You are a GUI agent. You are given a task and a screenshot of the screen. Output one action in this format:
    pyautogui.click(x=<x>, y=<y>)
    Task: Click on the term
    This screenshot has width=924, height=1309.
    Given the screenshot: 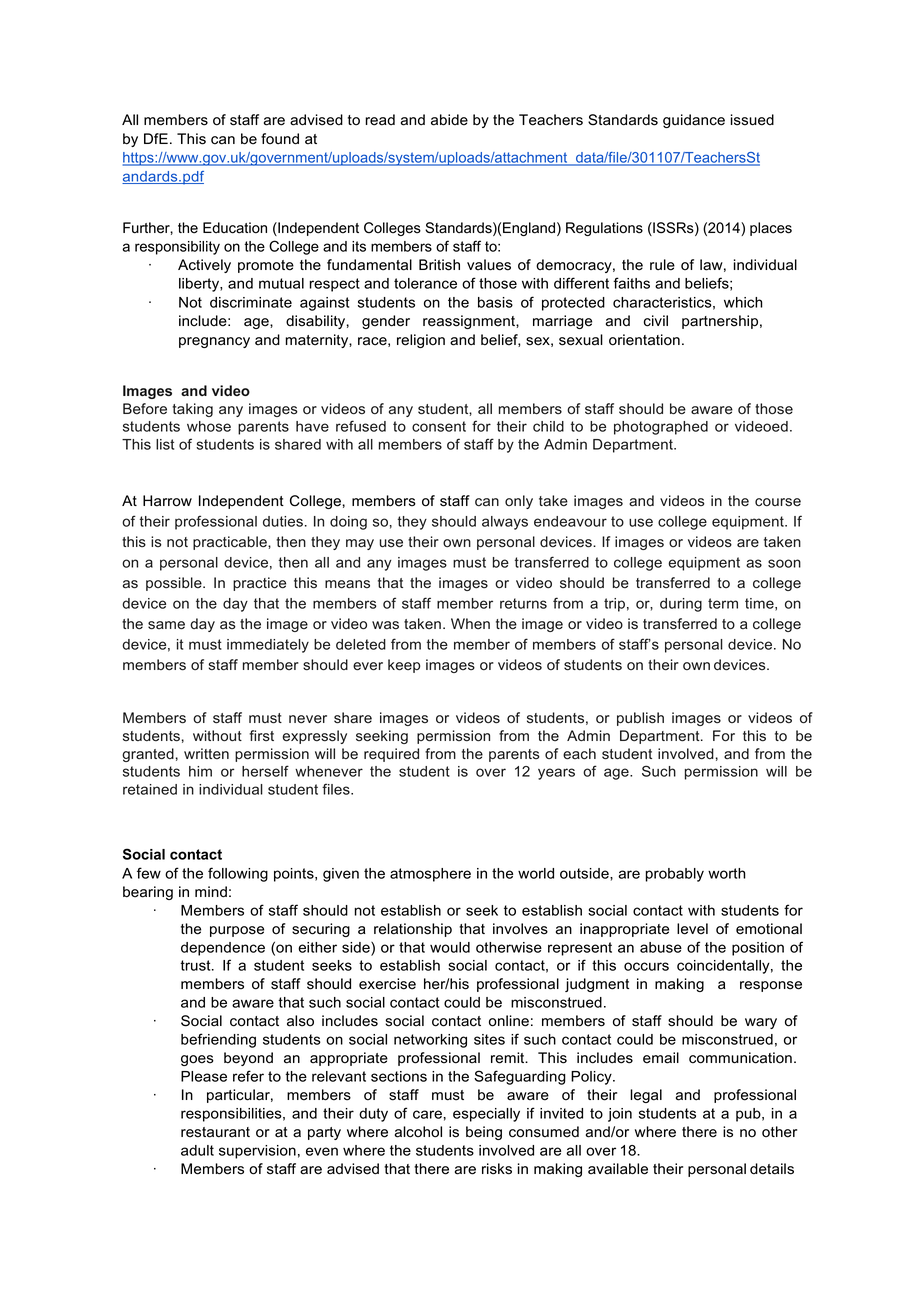 What is the action you would take?
    pyautogui.click(x=723, y=603)
